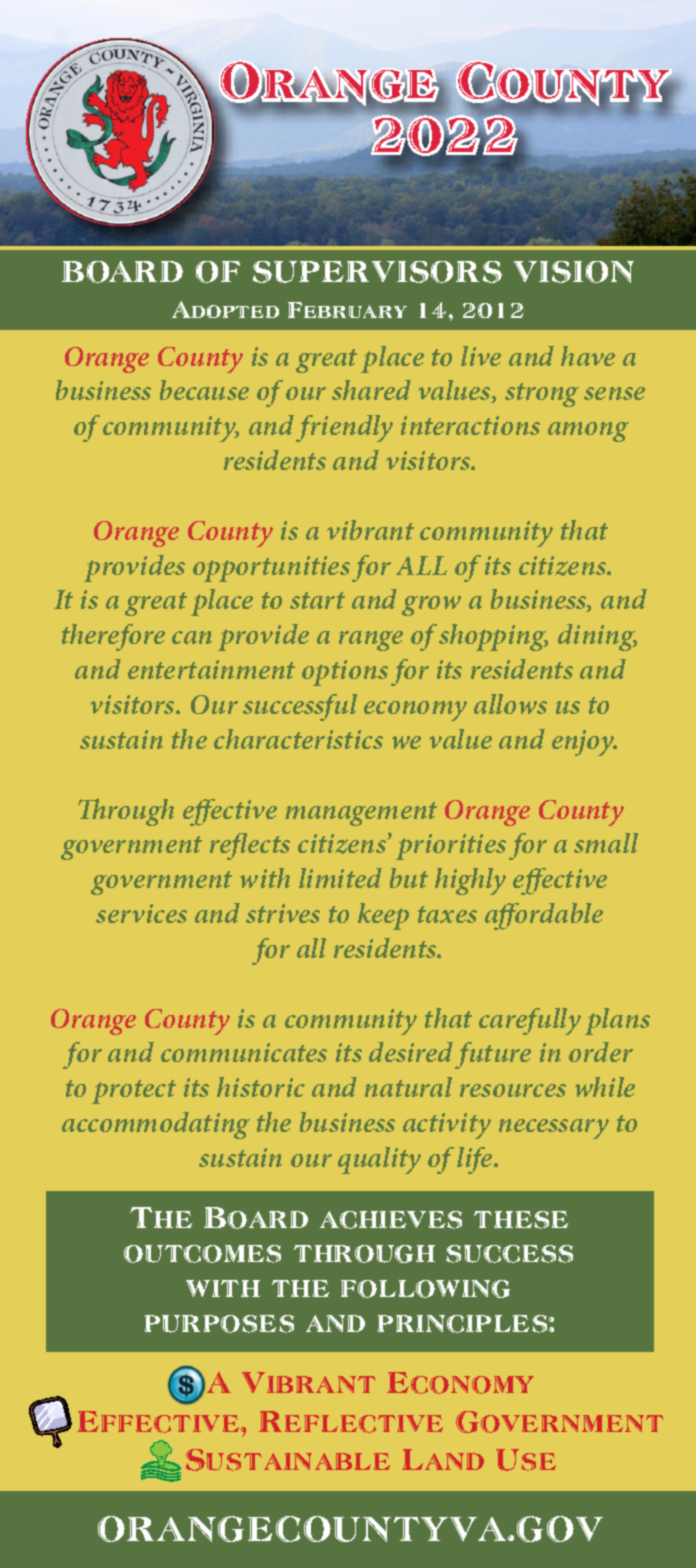 Image resolution: width=696 pixels, height=1568 pixels. What do you see at coordinates (347, 310) in the page?
I see `February` at bounding box center [347, 310].
